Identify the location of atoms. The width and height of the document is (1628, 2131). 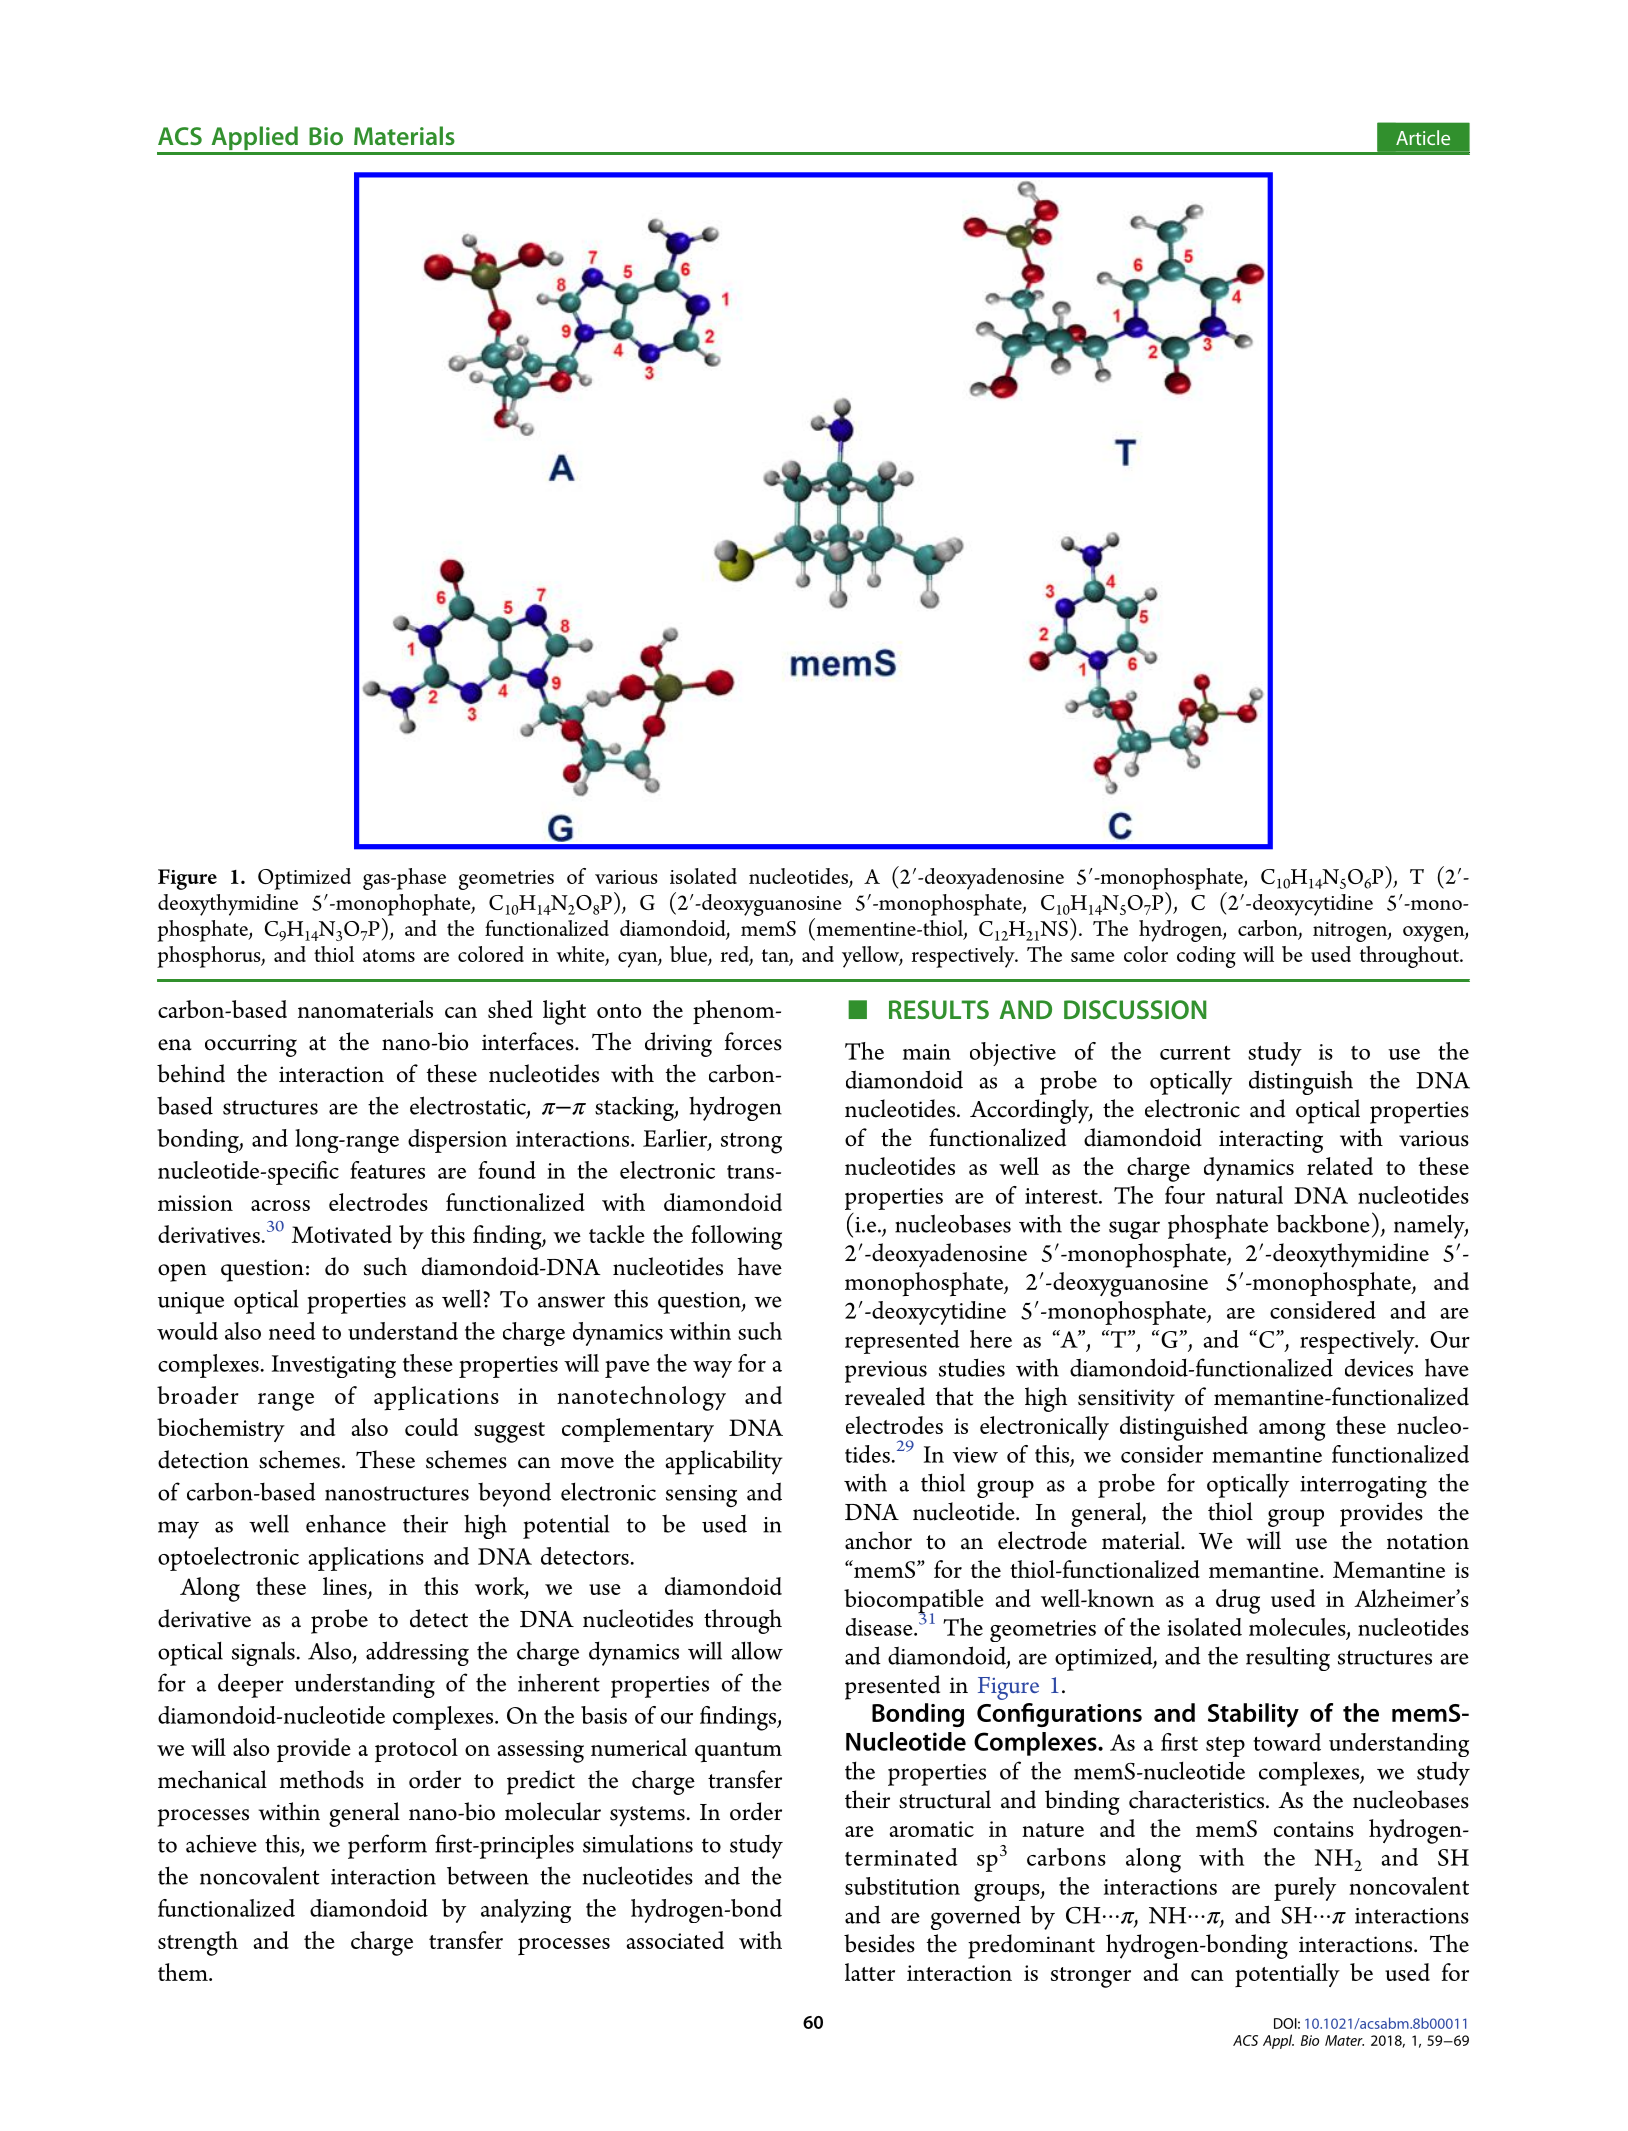
(389, 955).
